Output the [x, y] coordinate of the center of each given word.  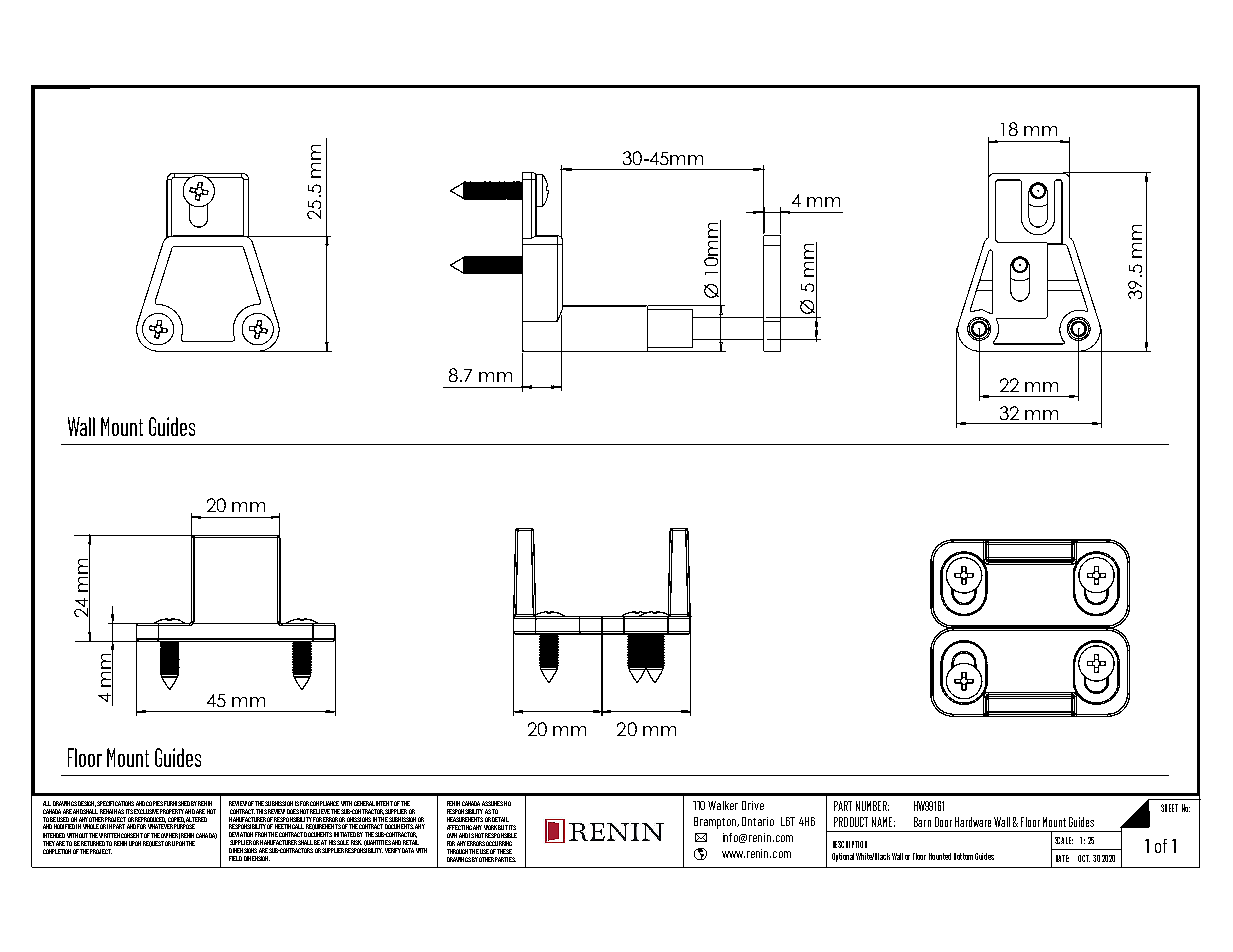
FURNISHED [177, 803]
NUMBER [872, 806]
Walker [723, 805]
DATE [1062, 858]
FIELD [235, 858]
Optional [843, 857]
